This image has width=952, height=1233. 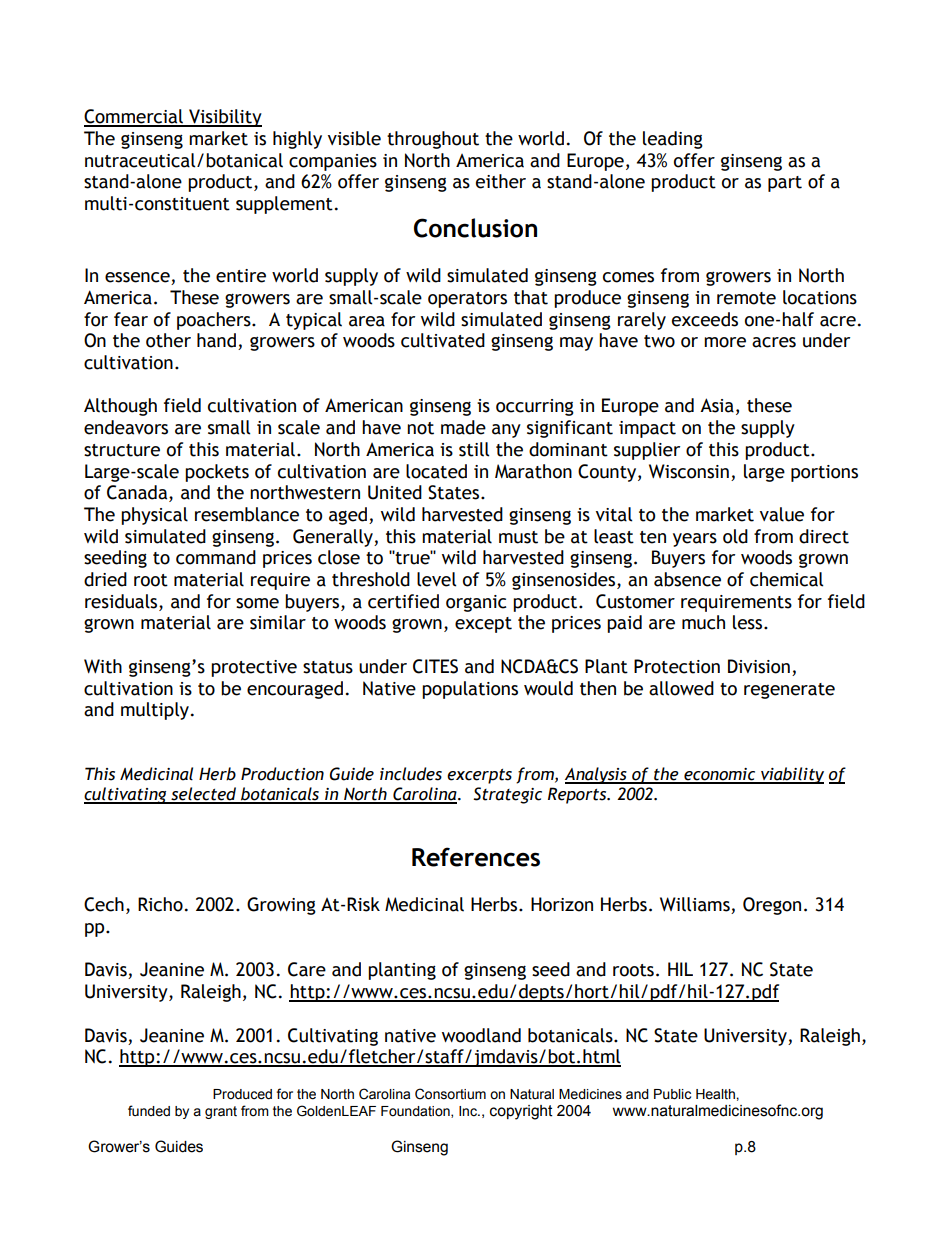 What do you see at coordinates (443, 340) in the image?
I see `cultivated` at bounding box center [443, 340].
